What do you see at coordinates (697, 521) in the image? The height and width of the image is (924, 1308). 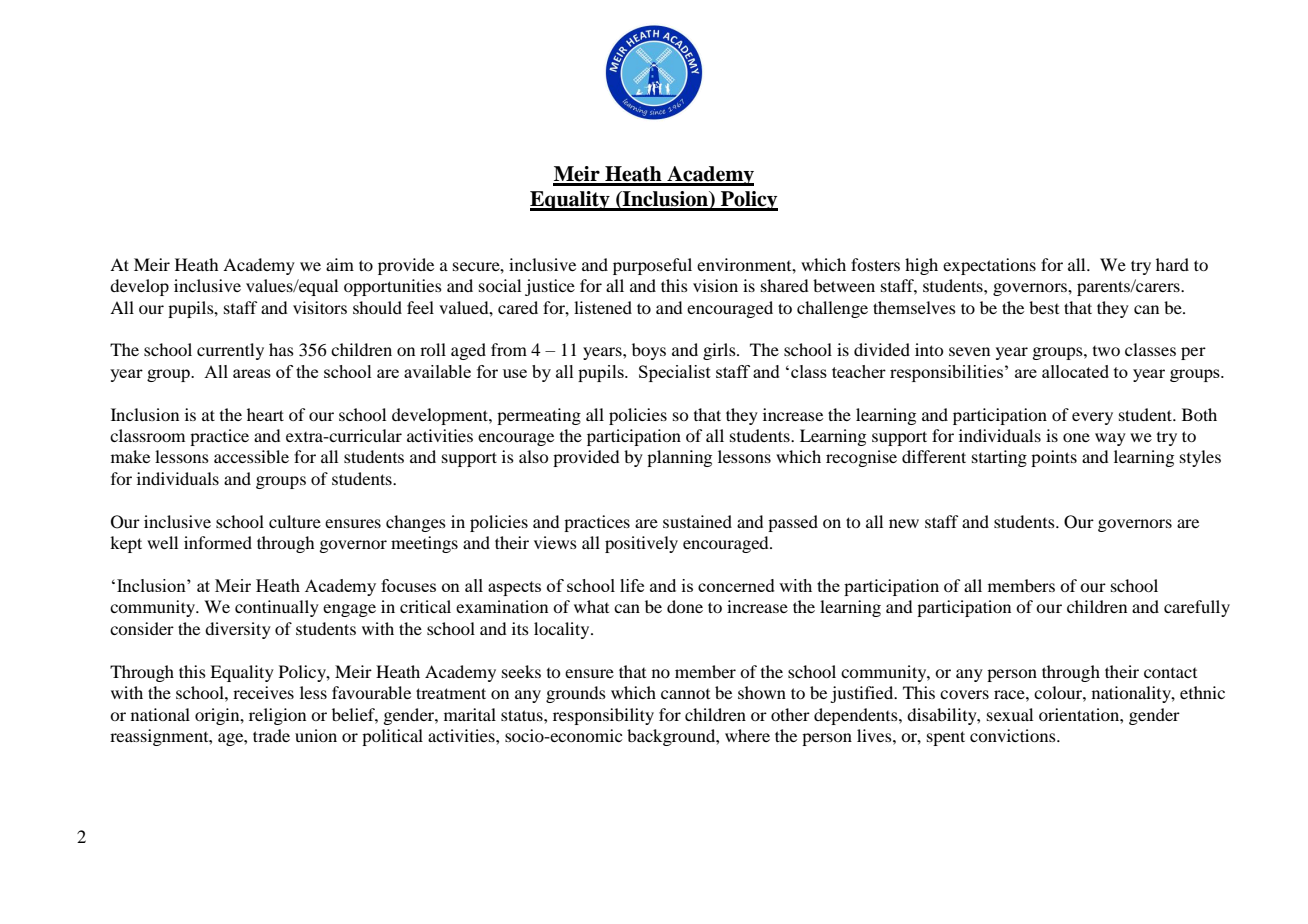 I see `sustained` at bounding box center [697, 521].
